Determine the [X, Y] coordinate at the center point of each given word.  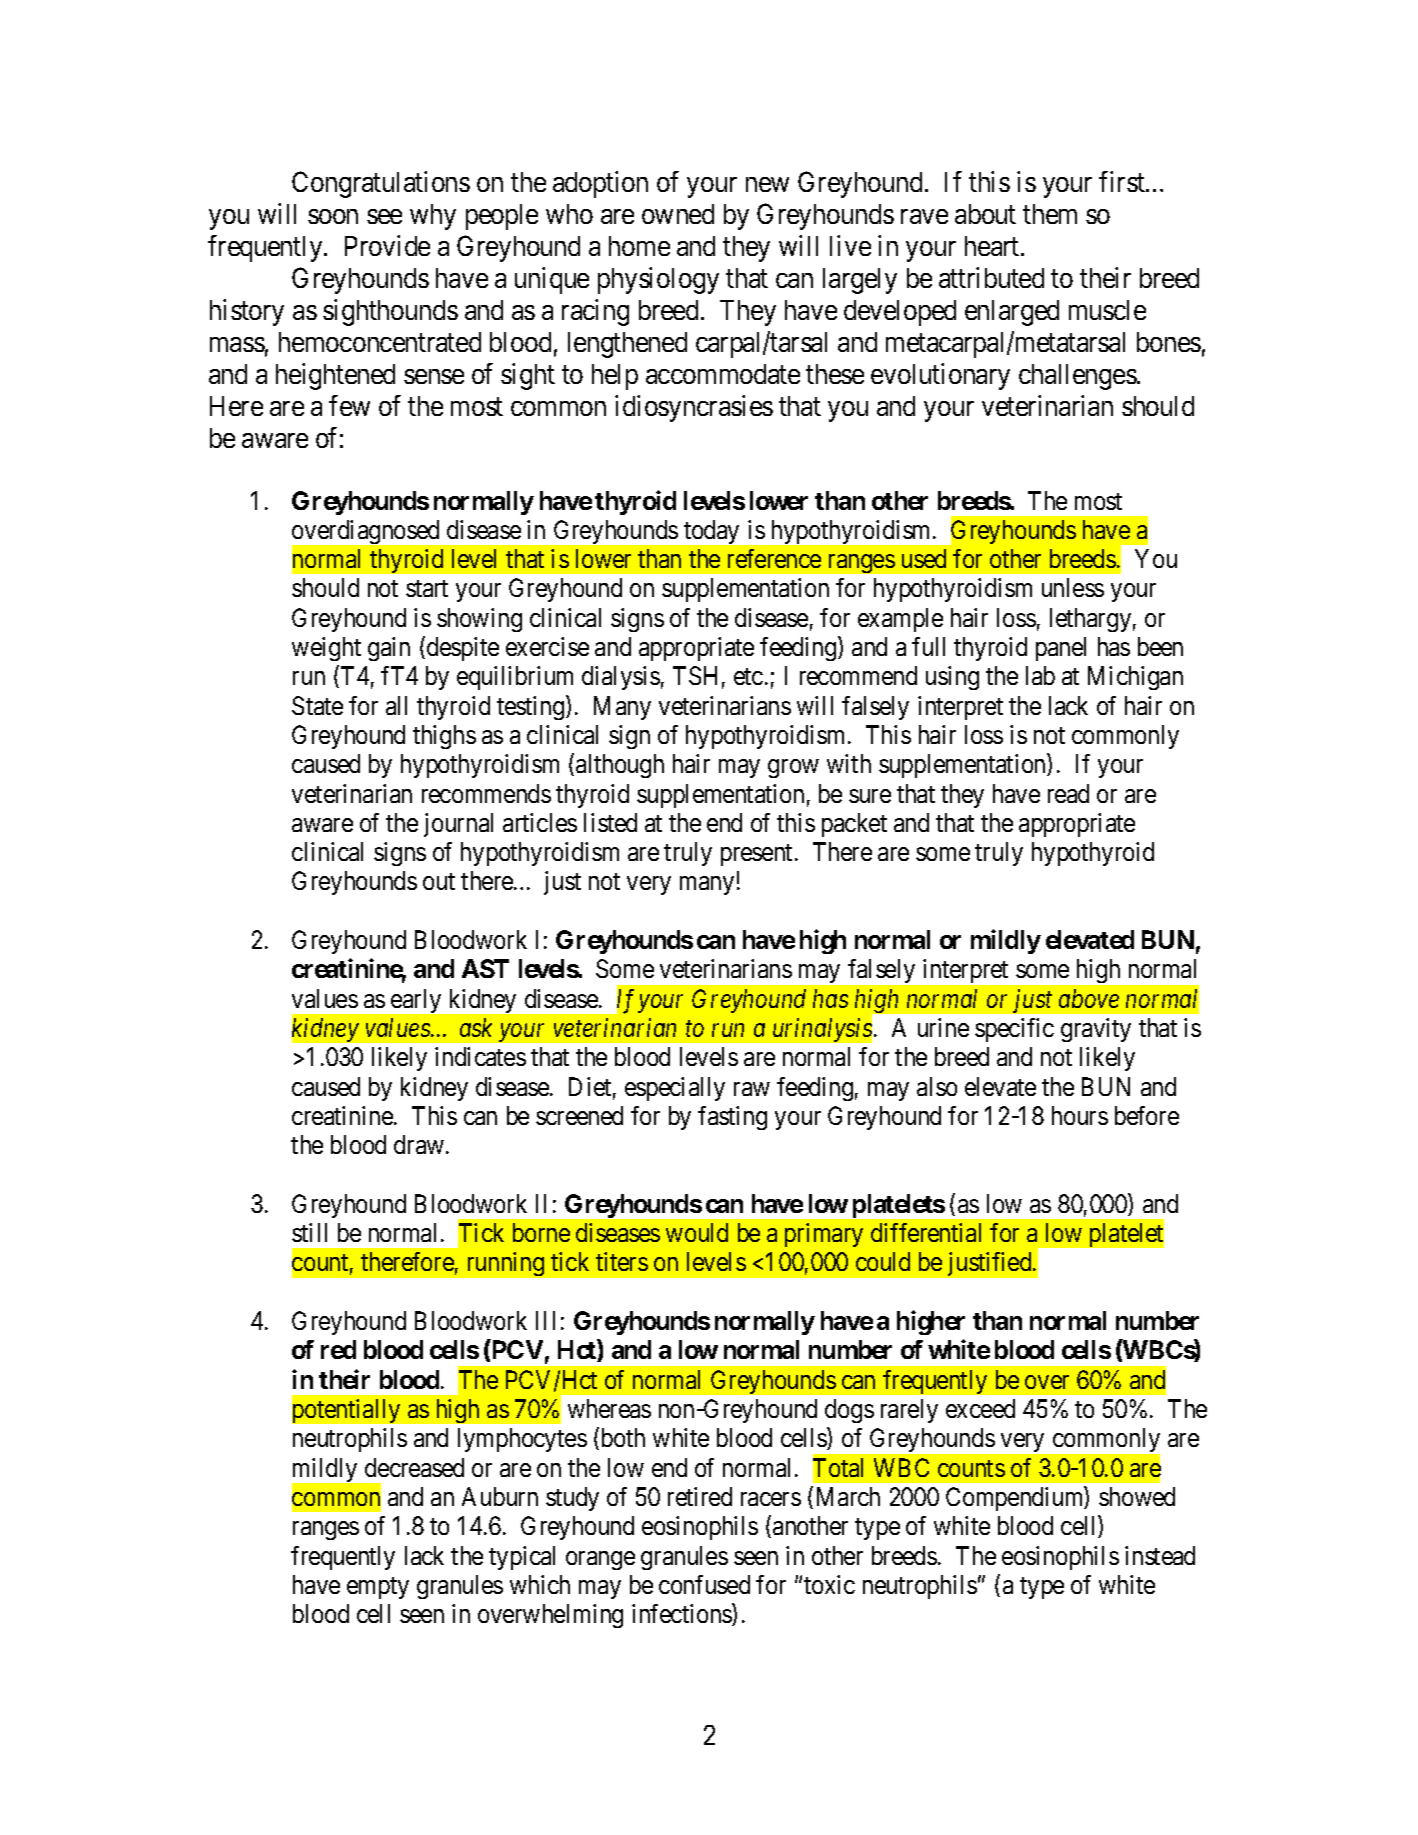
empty [378, 1588]
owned [678, 214]
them [1050, 214]
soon [333, 216]
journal [458, 825]
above [1089, 998]
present [758, 855]
